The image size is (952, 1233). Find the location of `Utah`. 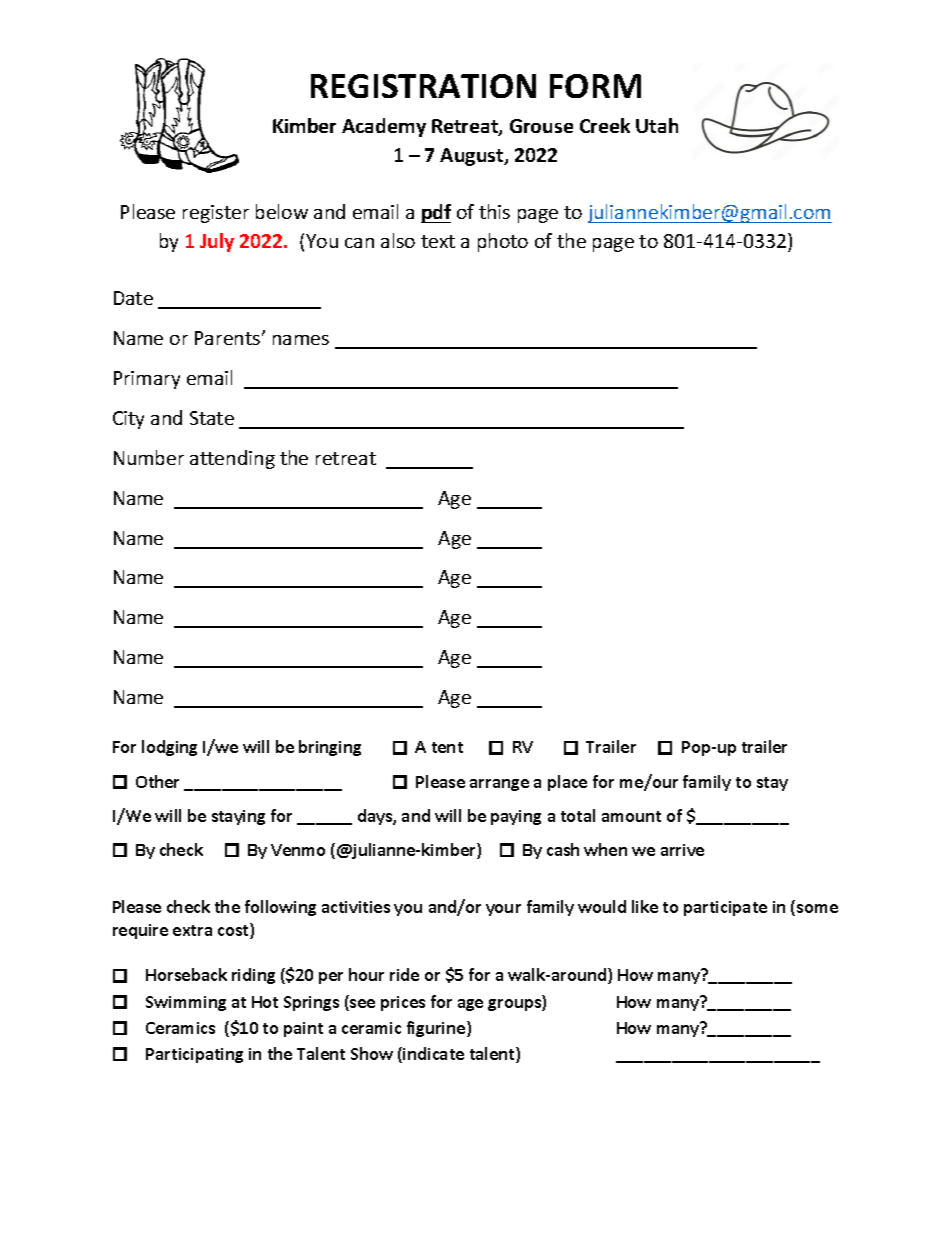

Utah is located at coordinates (657, 125).
